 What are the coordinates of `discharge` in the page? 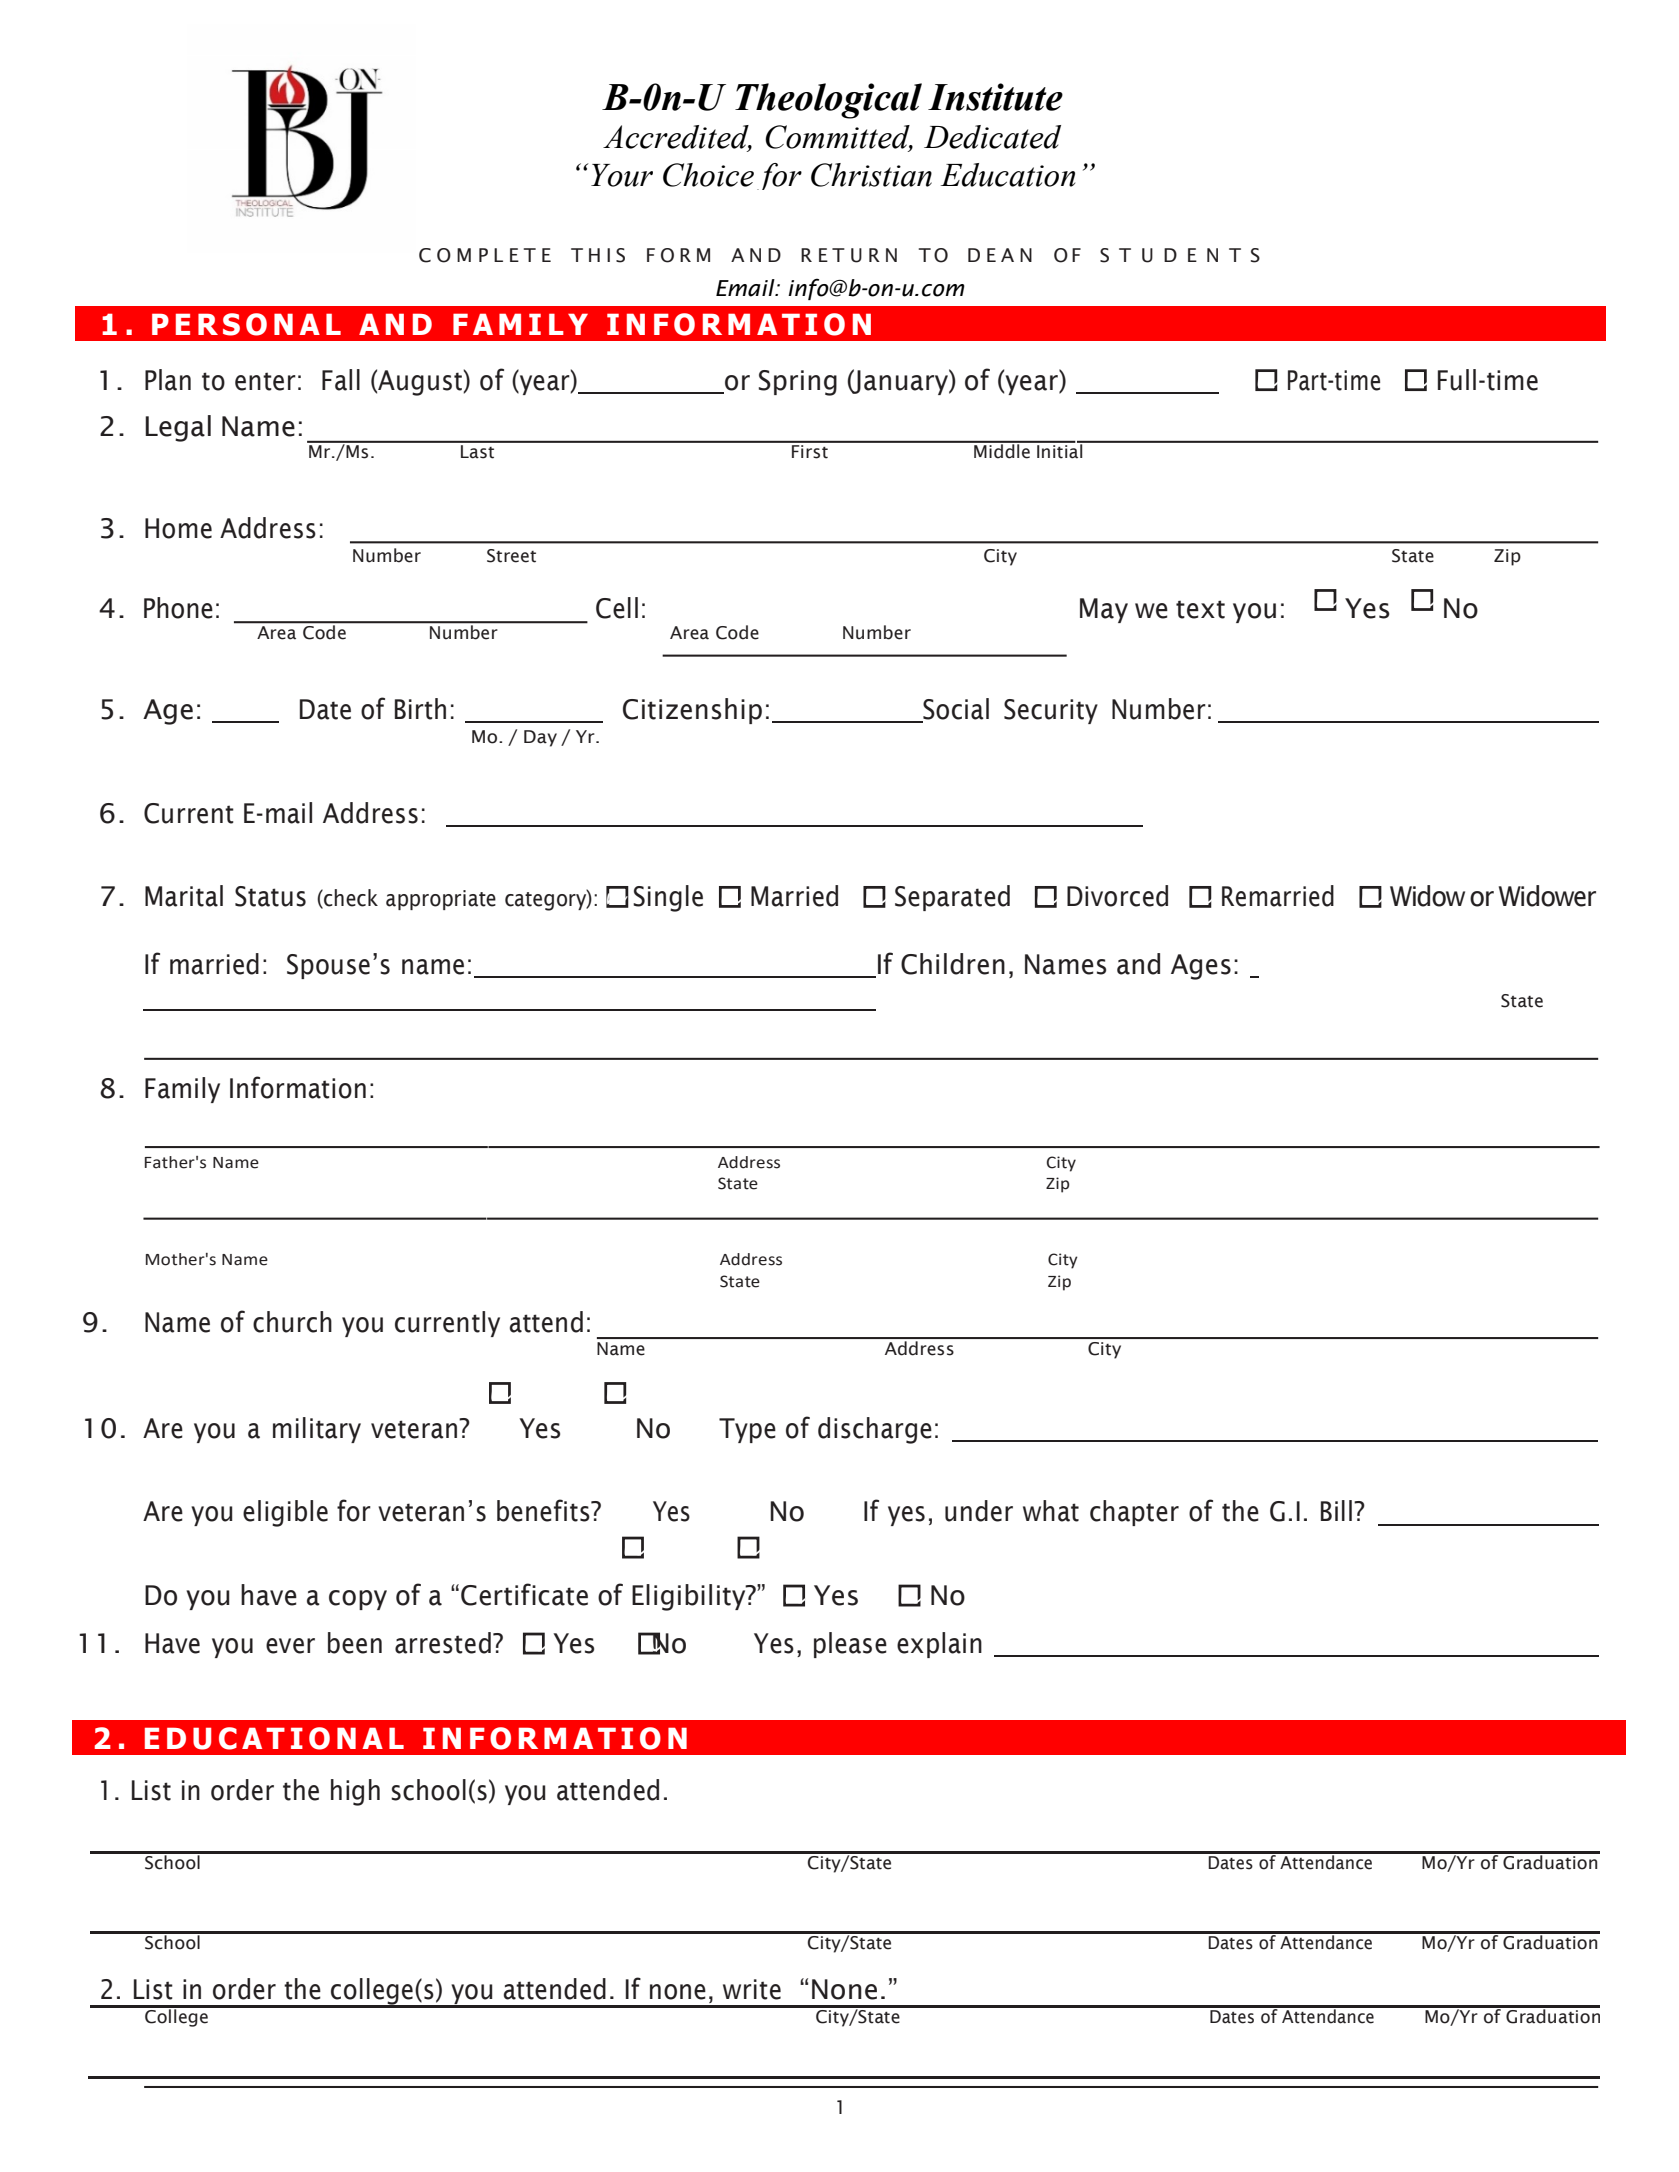 It's located at (875, 1430).
